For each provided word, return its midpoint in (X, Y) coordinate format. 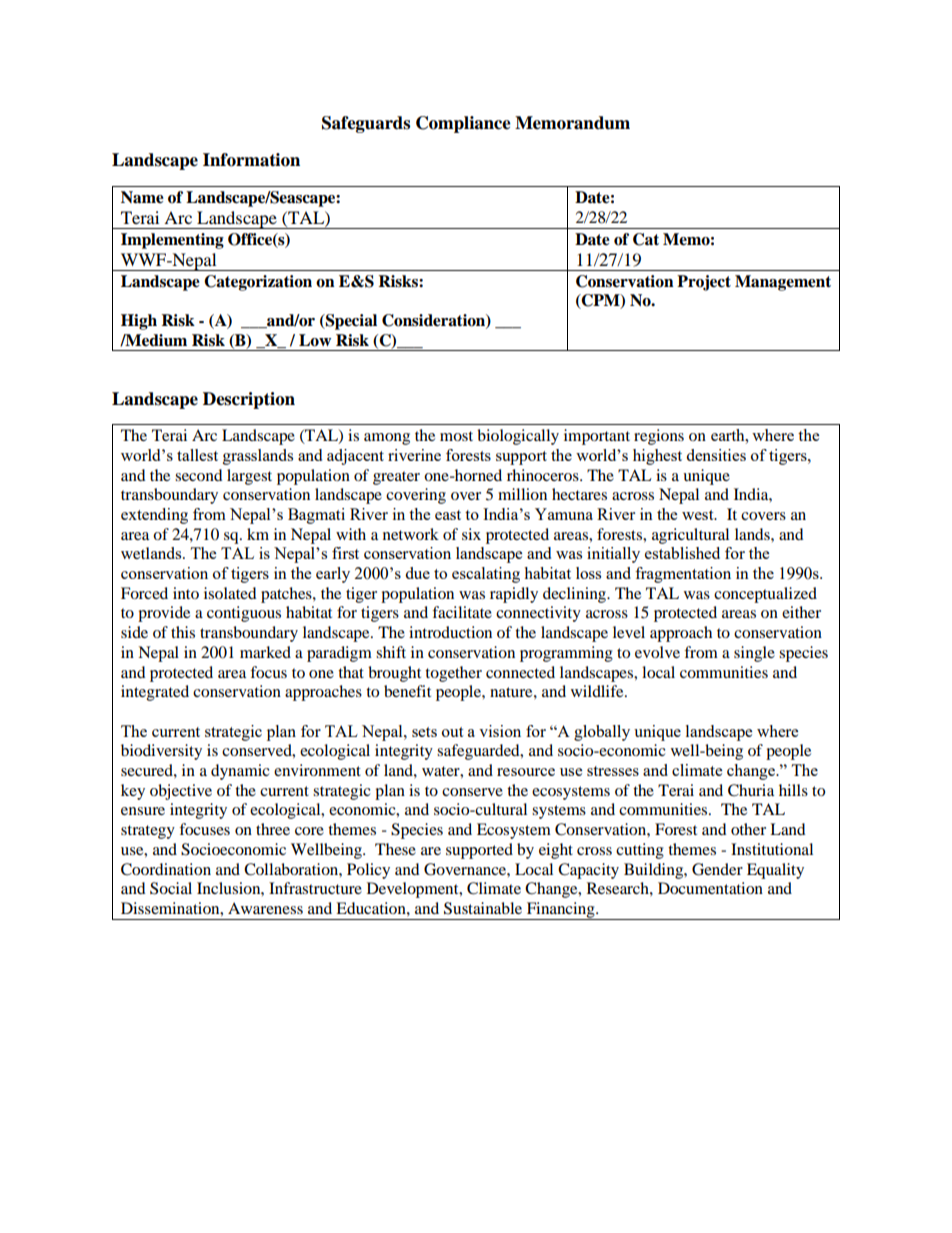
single (754, 654)
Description (249, 400)
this (183, 632)
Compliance (463, 124)
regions (659, 437)
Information (251, 160)
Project (704, 283)
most (456, 436)
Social (171, 888)
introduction (450, 632)
